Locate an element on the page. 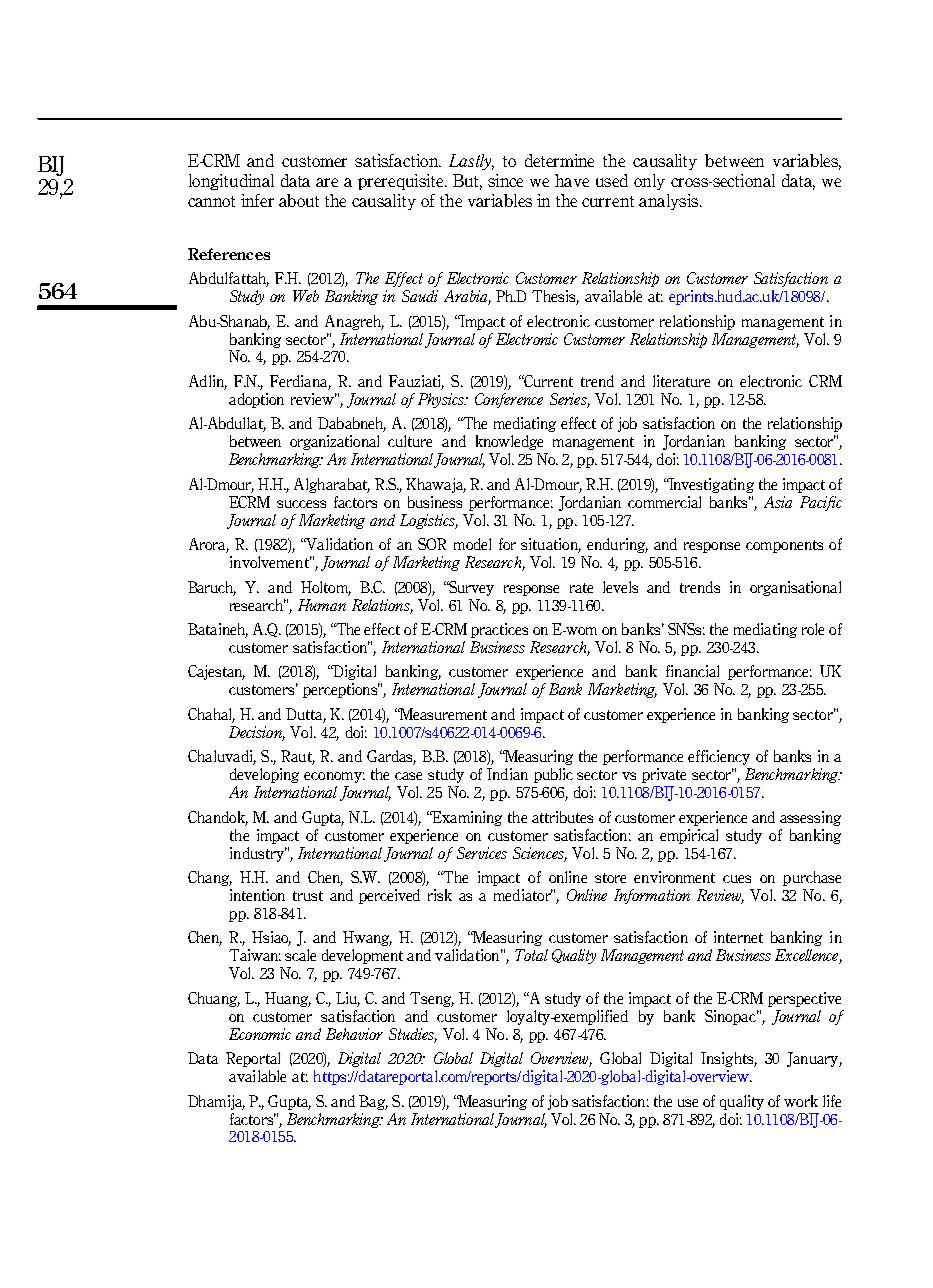 Image resolution: width=933 pixels, height=1288 pixels. work is located at coordinates (801, 1101).
